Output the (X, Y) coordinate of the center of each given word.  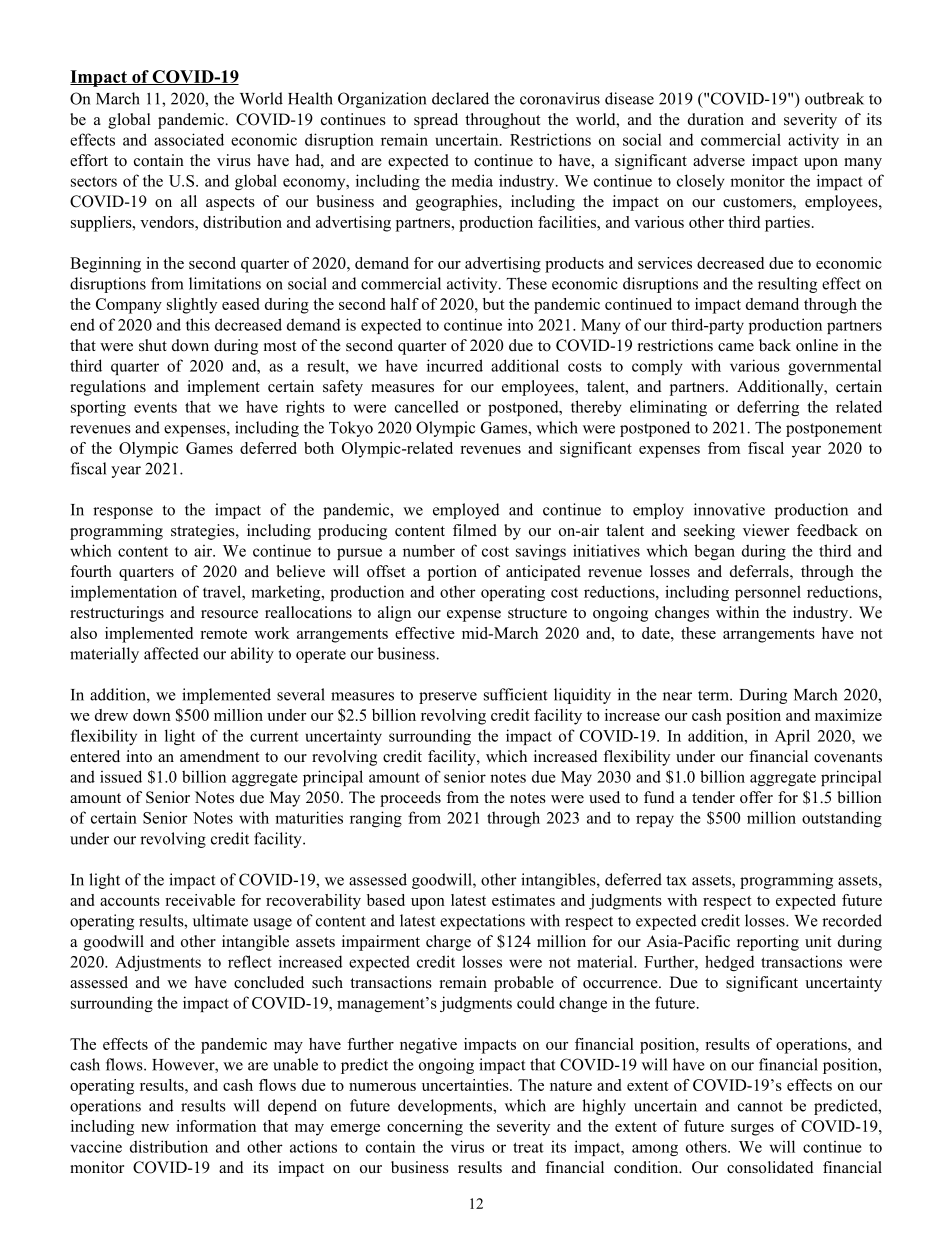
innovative (729, 509)
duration (716, 119)
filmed (475, 530)
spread (436, 121)
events (155, 407)
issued (121, 776)
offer (756, 797)
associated (189, 139)
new (155, 1128)
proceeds (410, 799)
